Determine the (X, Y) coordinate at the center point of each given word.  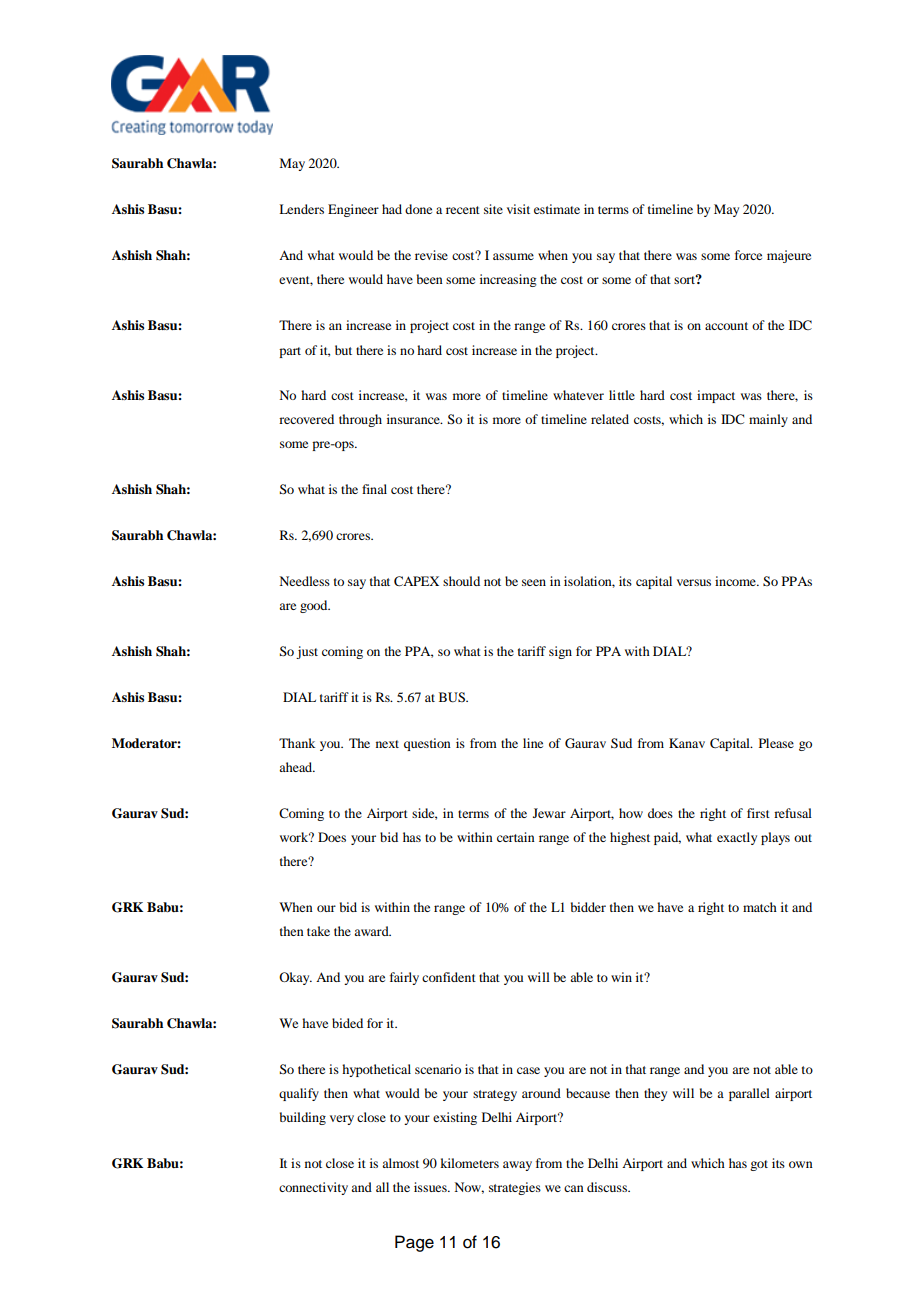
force (748, 255)
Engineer (353, 210)
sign (560, 652)
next (387, 744)
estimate (557, 209)
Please (776, 743)
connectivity (313, 1188)
